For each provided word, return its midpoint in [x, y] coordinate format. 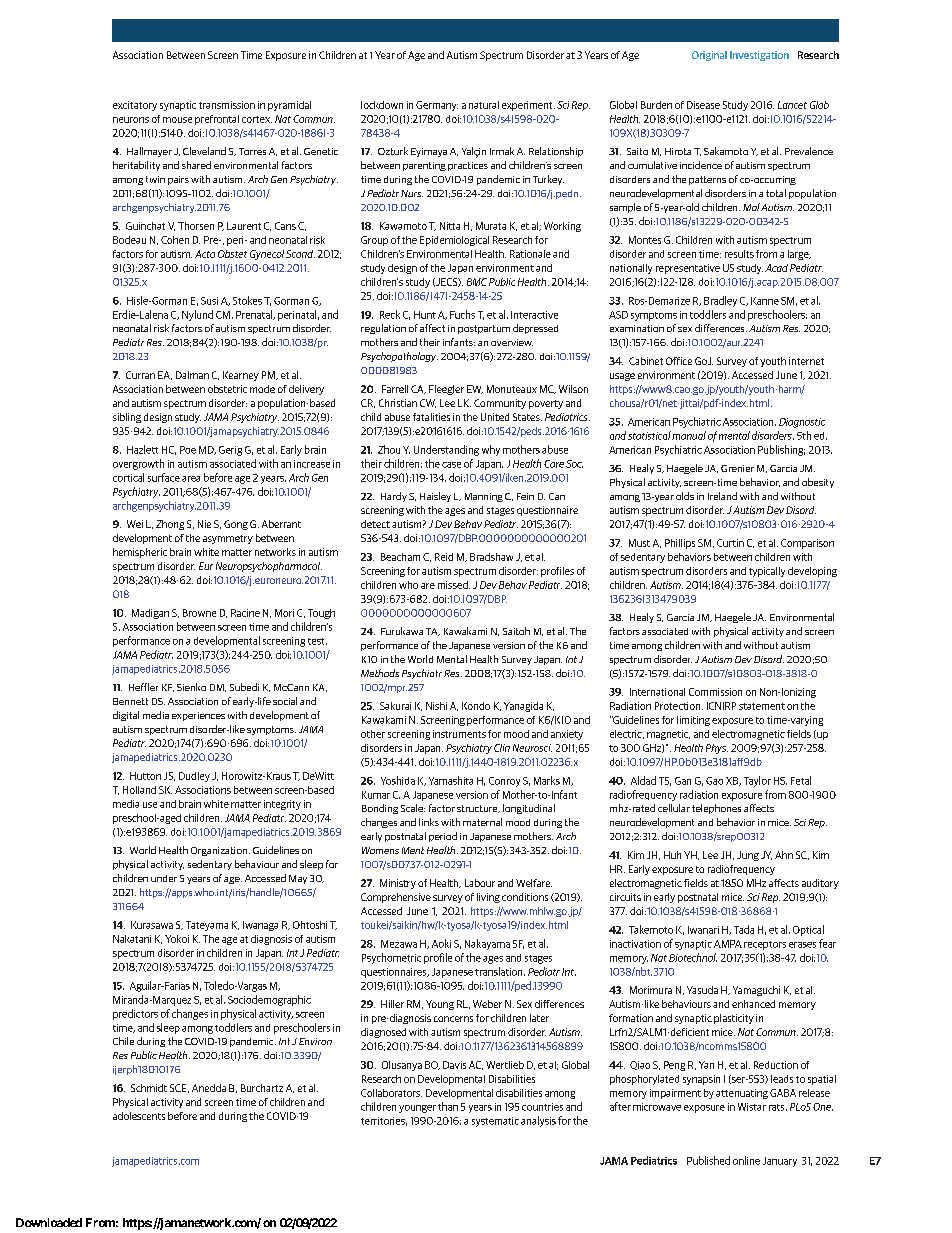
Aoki [441, 943]
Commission [715, 692]
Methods [380, 673]
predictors [135, 1014]
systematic [495, 1122]
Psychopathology [399, 357]
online [746, 1160]
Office [679, 361]
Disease [703, 105]
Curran [140, 375]
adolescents [139, 1116]
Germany [437, 106]
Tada [744, 929]
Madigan [150, 614]
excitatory [135, 106]
